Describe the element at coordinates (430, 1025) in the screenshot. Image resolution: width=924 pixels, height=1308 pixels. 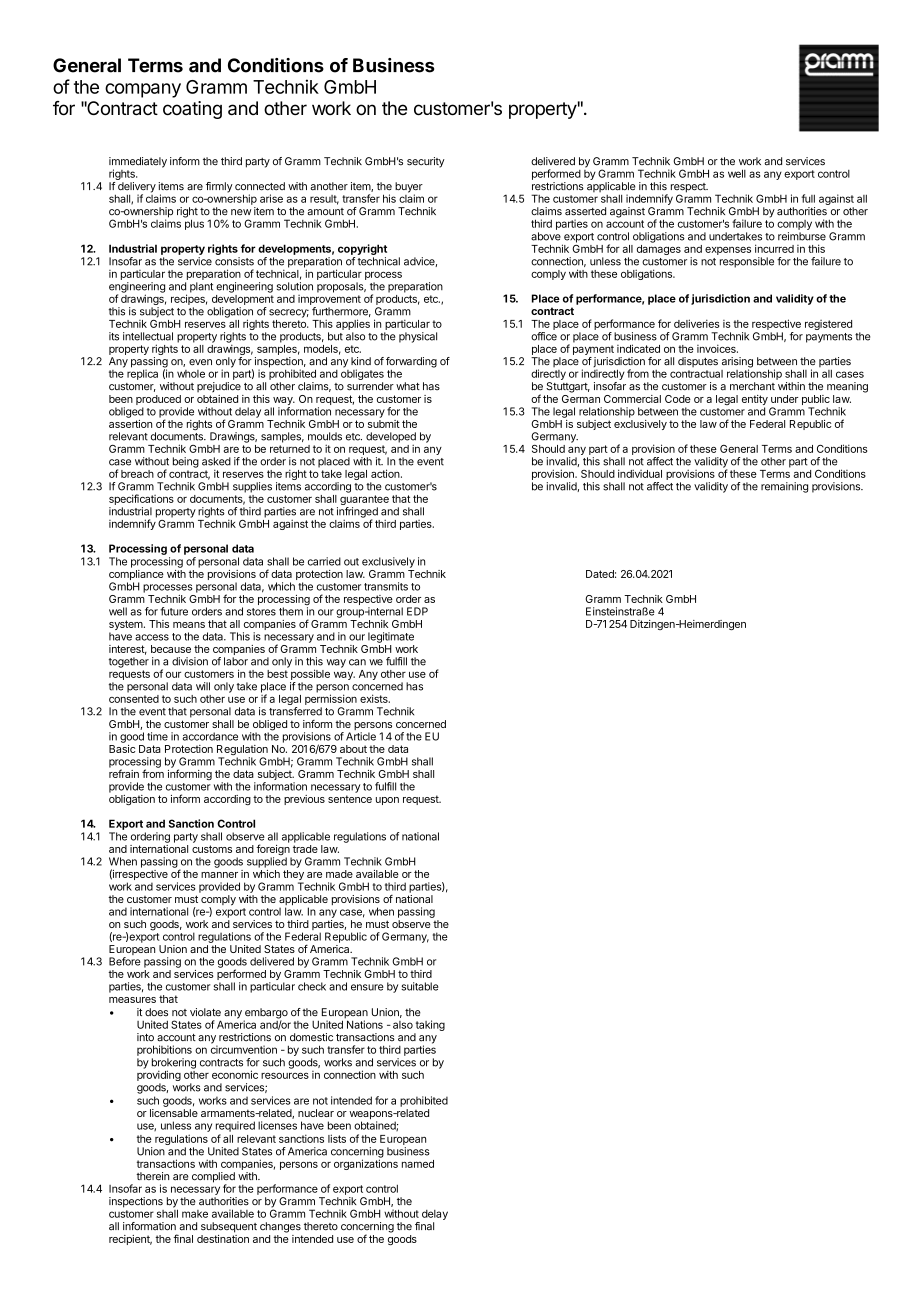
I see `taking` at that location.
